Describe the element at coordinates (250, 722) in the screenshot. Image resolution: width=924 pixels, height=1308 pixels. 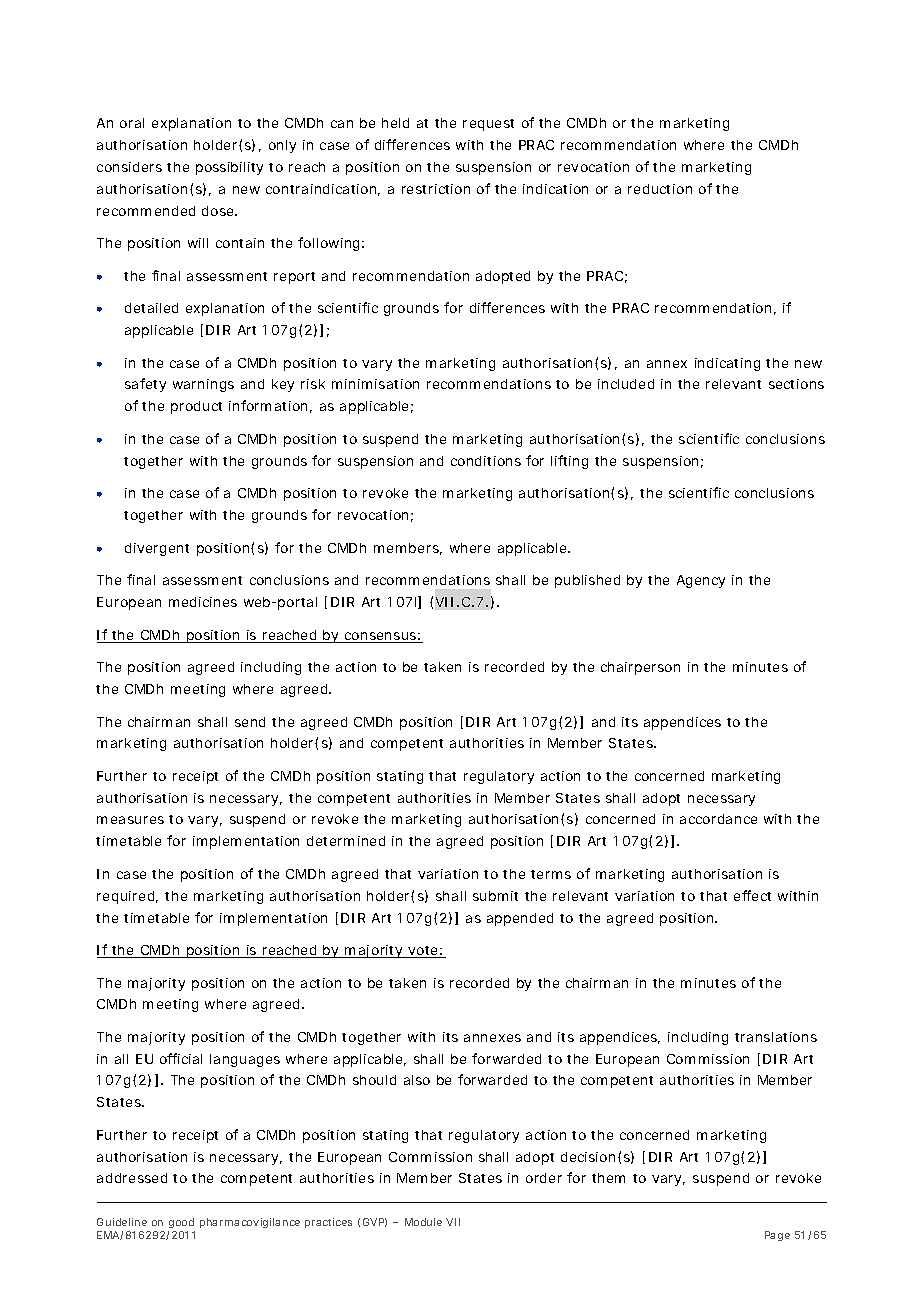
I see `send` at that location.
